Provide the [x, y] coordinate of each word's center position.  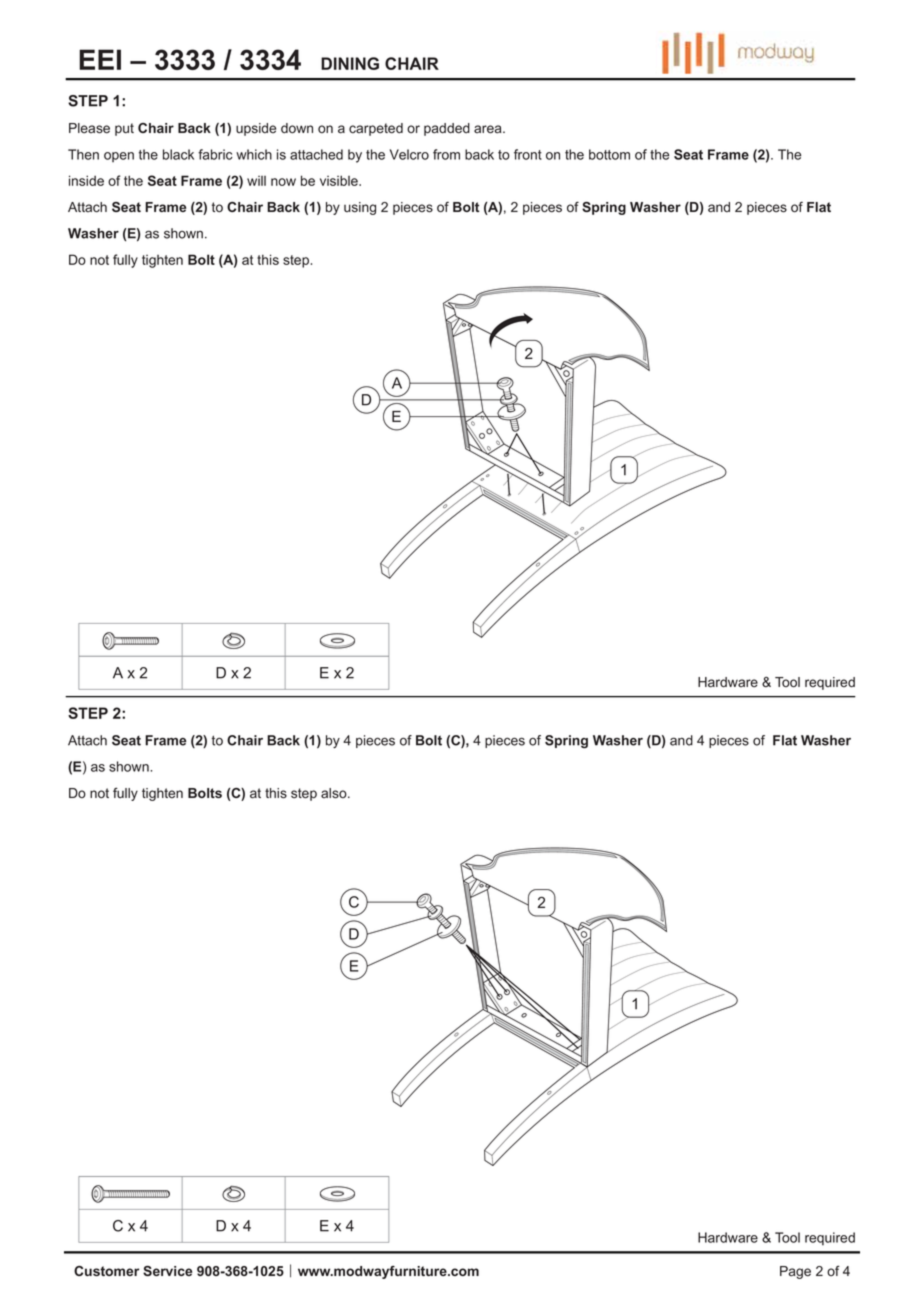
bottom [609, 154]
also [335, 793]
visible [340, 180]
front [528, 154]
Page [795, 1272]
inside [86, 180]
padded [447, 129]
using [360, 208]
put [124, 129]
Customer [106, 1271]
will [256, 181]
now [283, 182]
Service [167, 1271]
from [446, 154]
